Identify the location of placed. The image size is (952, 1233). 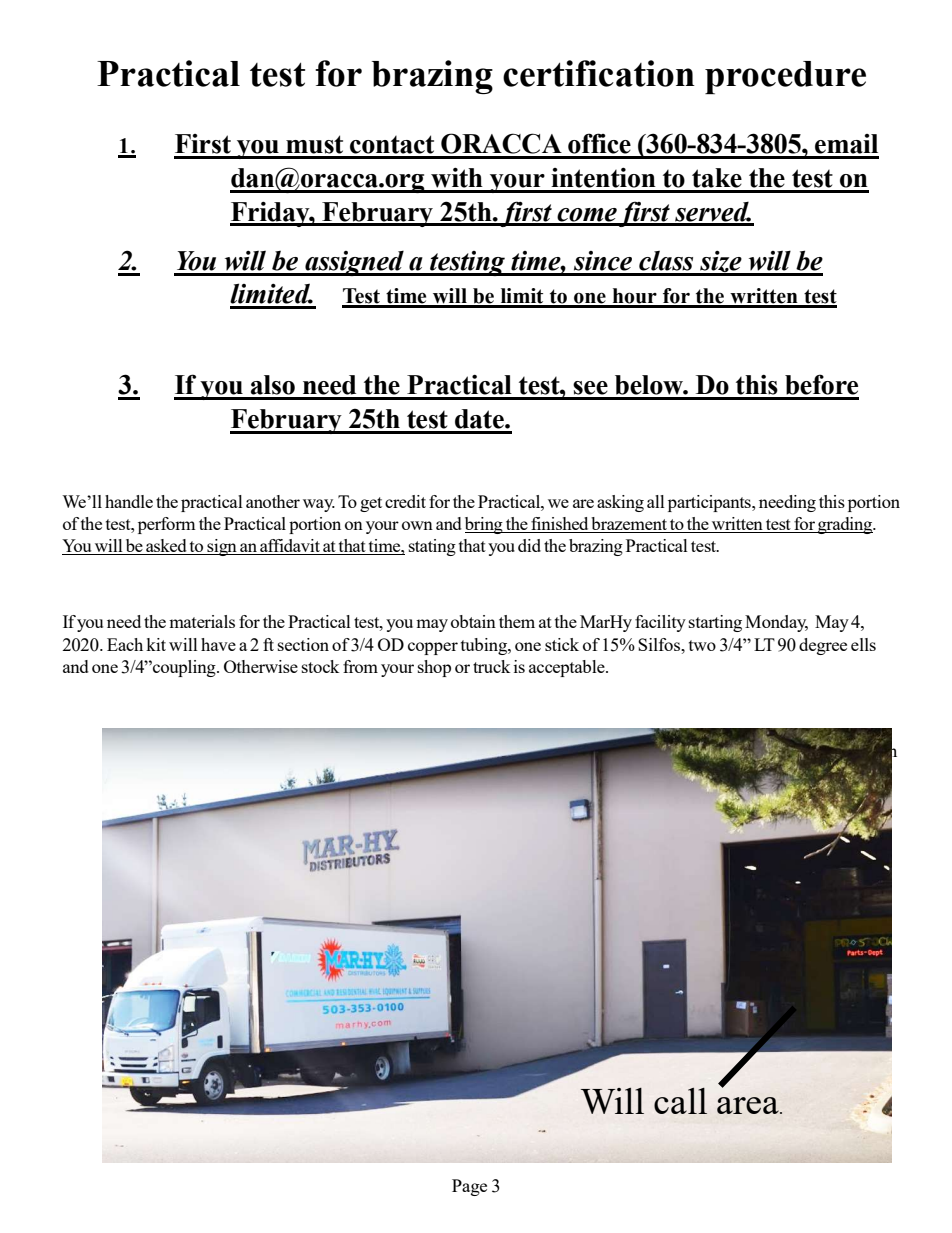
(854, 752).
